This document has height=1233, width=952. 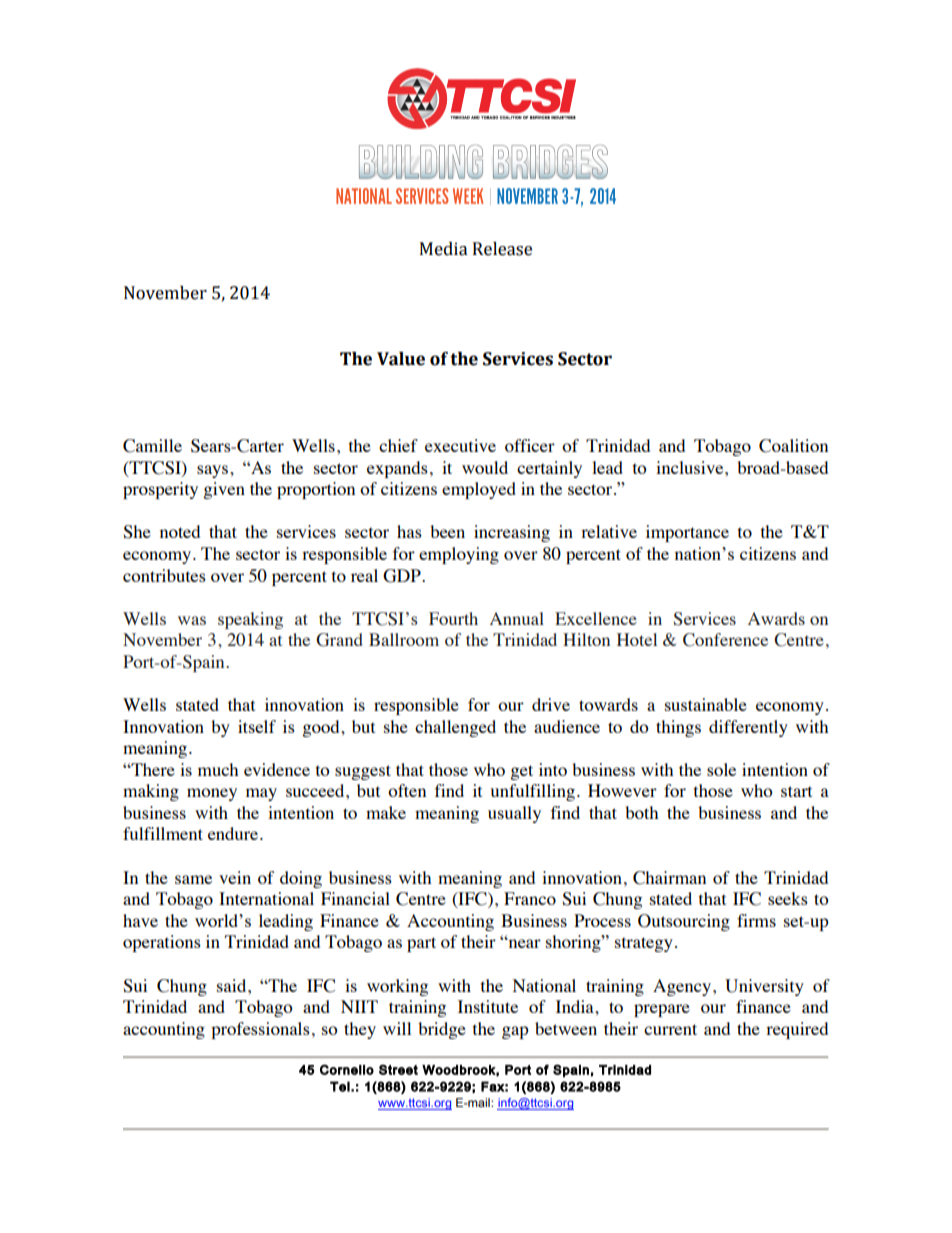 I want to click on same, so click(x=193, y=879).
